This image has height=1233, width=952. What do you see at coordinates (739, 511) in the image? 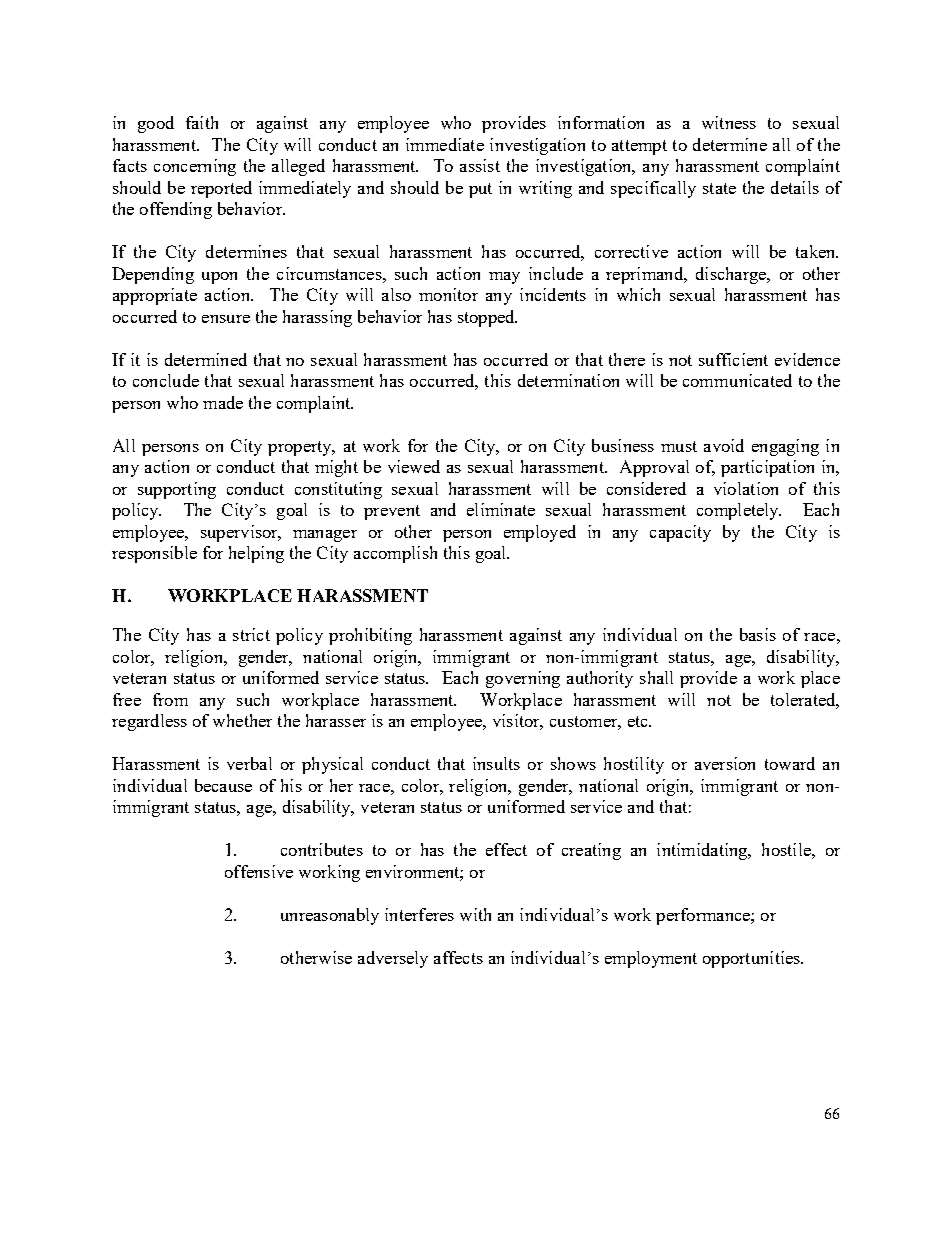
I see `completely` at bounding box center [739, 511].
